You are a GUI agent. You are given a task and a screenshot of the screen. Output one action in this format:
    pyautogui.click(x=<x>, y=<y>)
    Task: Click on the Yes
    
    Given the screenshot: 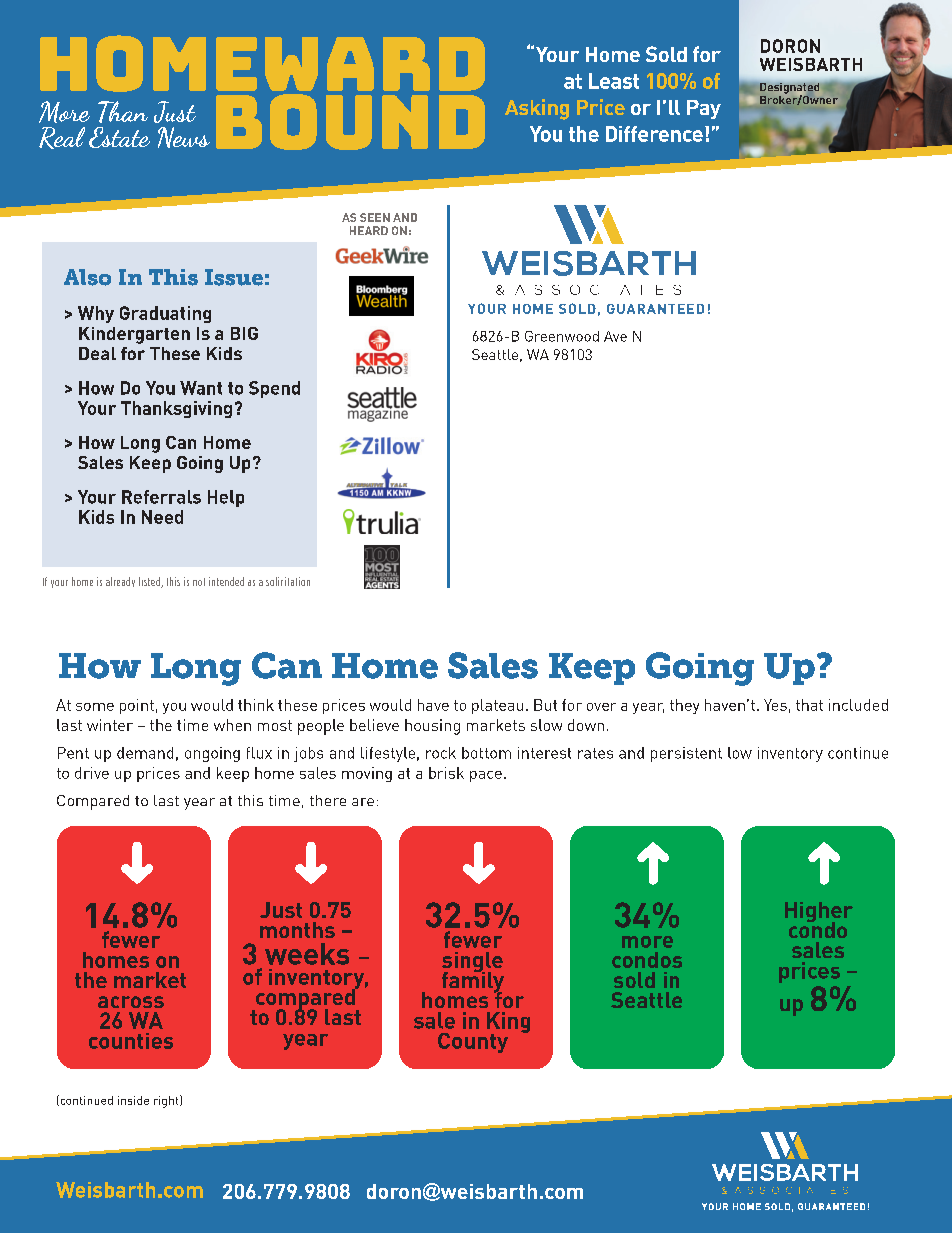 What is the action you would take?
    pyautogui.click(x=775, y=705)
